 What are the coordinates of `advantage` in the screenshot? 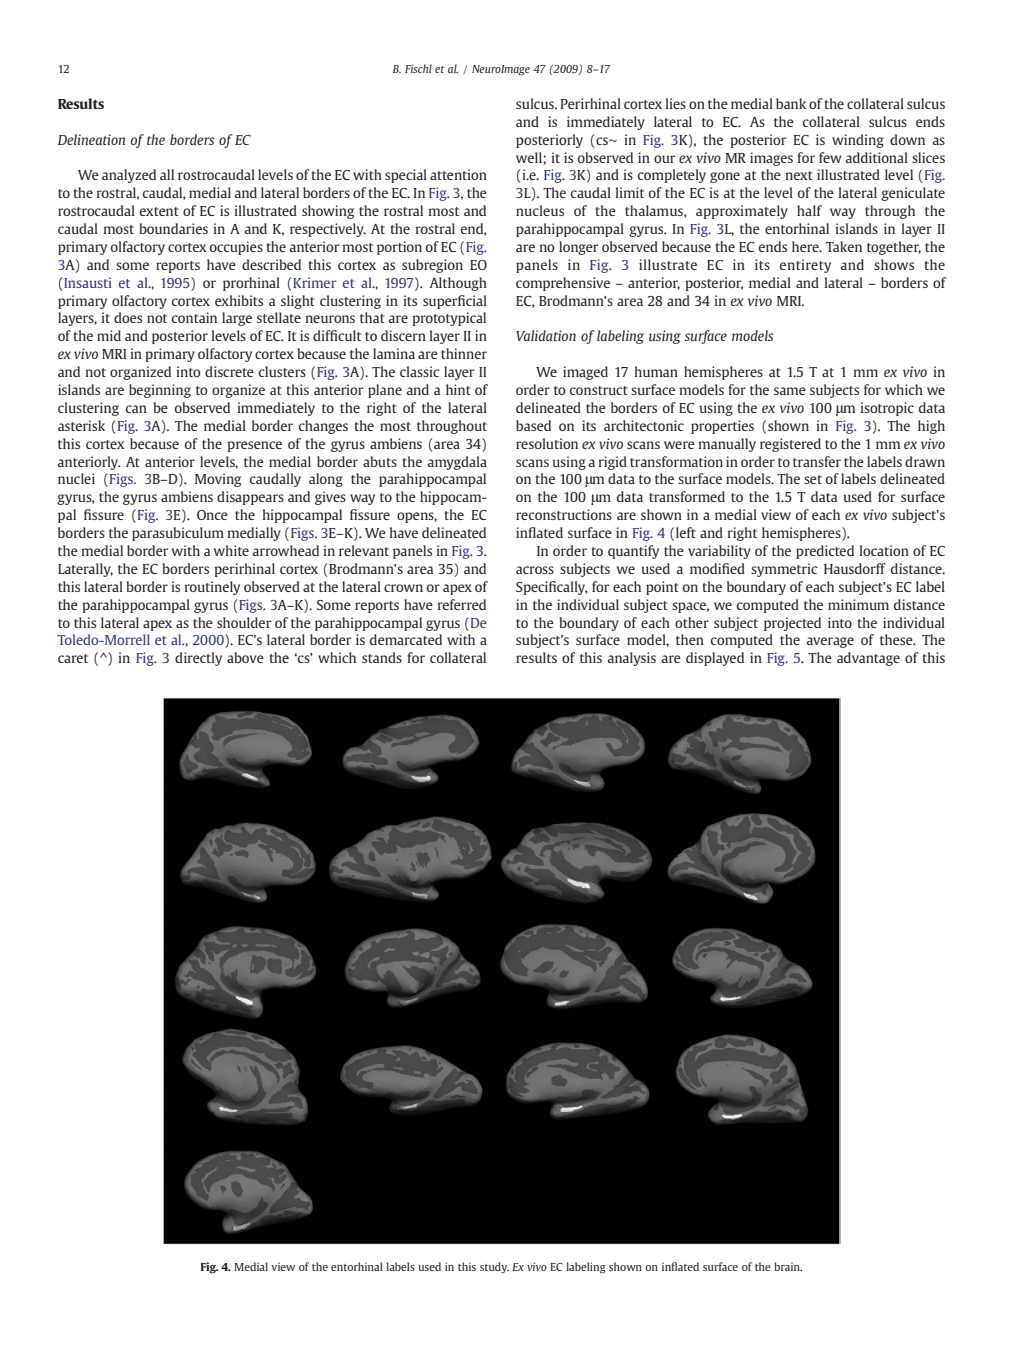 It's located at (868, 659).
